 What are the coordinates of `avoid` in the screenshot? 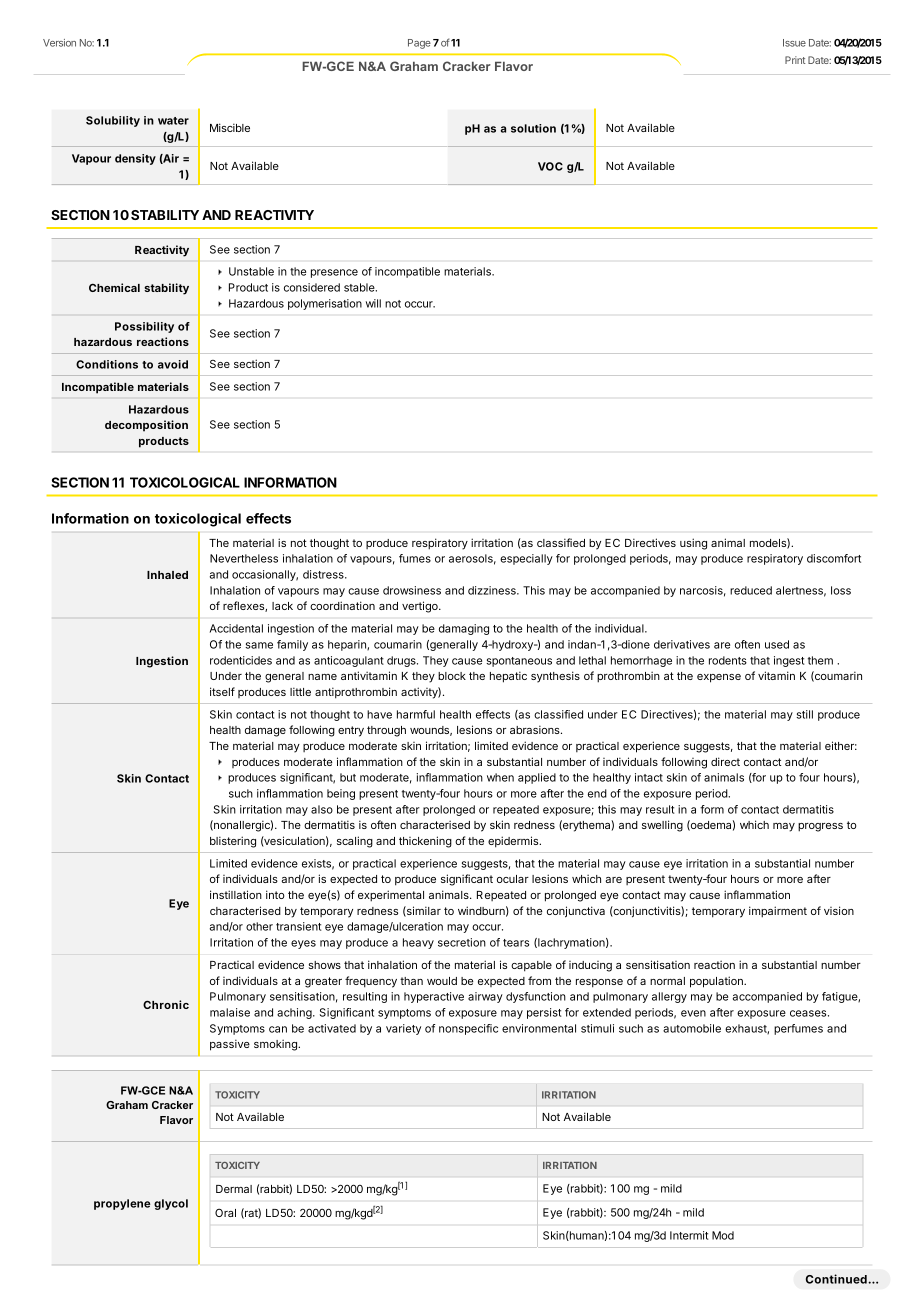 It's located at (173, 364).
